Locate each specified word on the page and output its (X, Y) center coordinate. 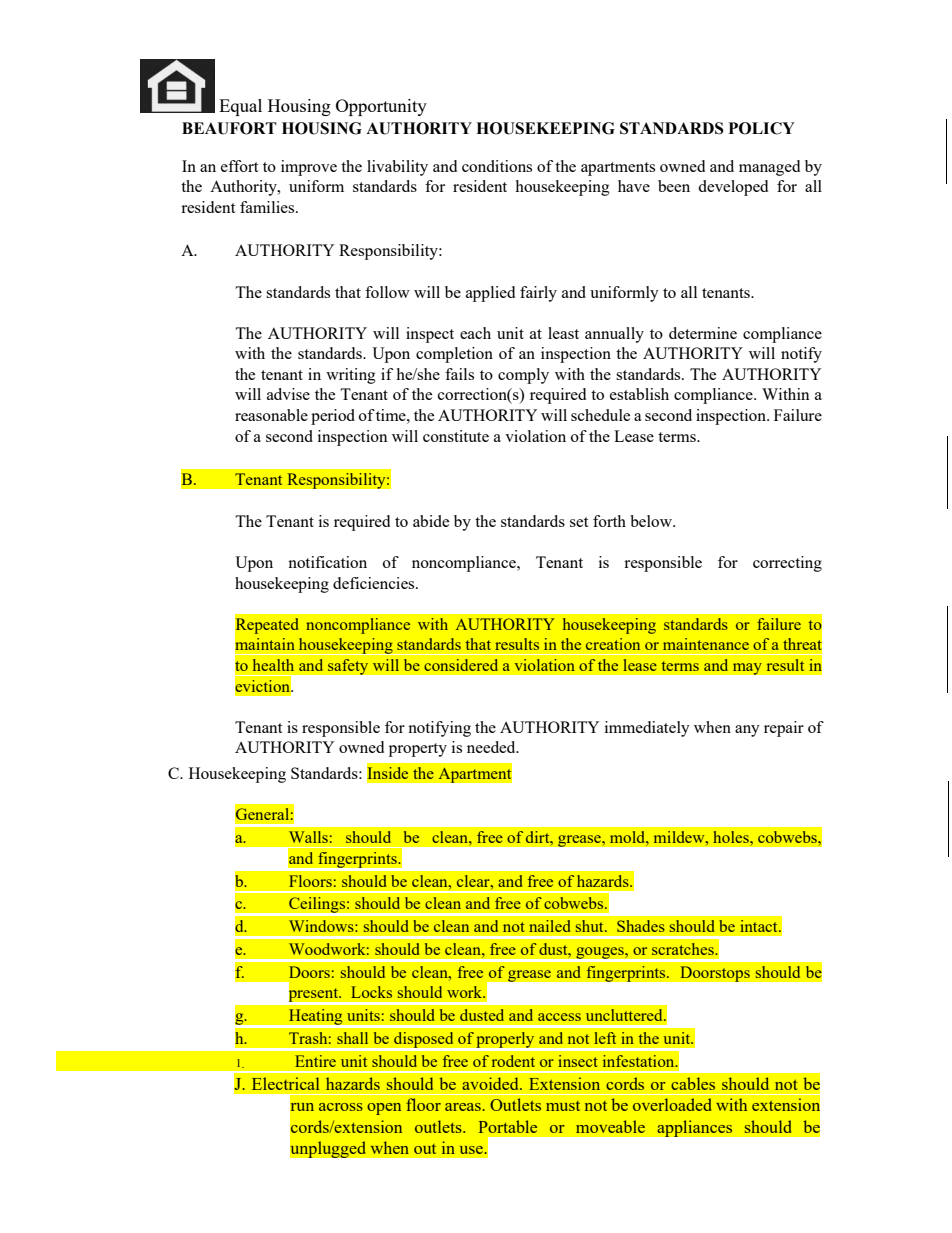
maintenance (706, 644)
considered (461, 665)
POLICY (762, 128)
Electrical (285, 1083)
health (273, 665)
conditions (497, 166)
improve (309, 168)
